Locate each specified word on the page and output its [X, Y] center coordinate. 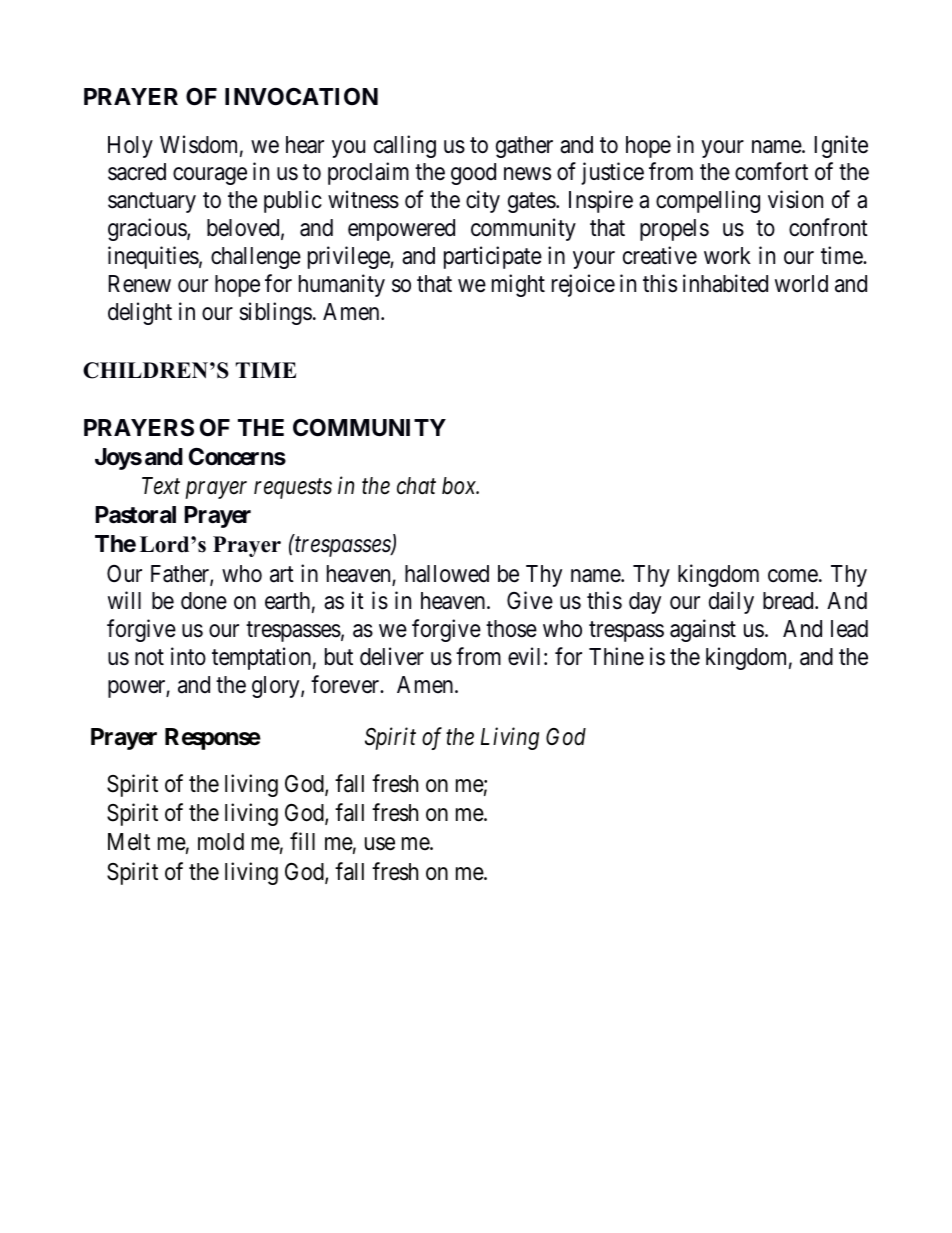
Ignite [841, 146]
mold [221, 842]
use [380, 844]
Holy [130, 147]
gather [524, 147]
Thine [616, 656]
